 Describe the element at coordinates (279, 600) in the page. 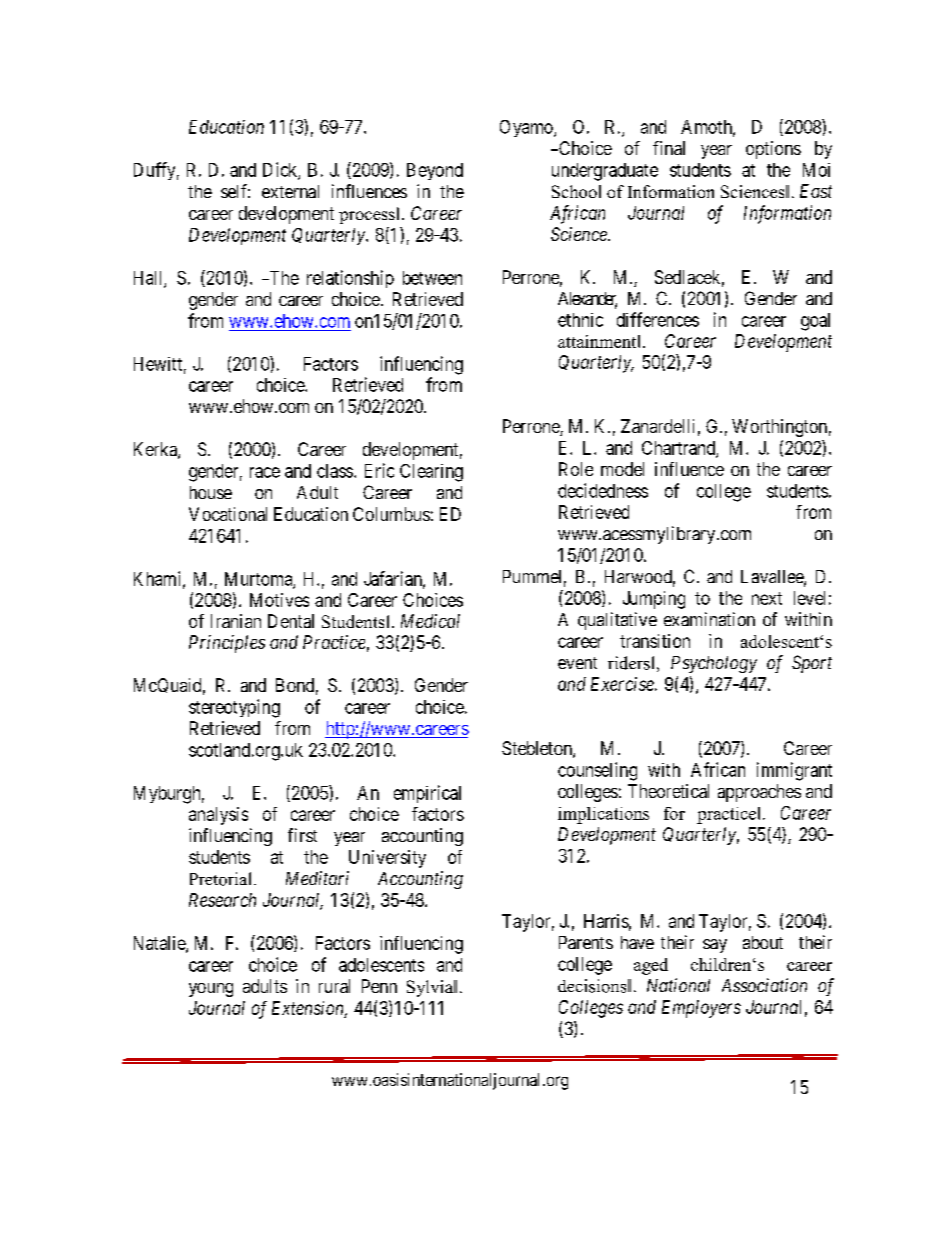

I see `Motives` at that location.
